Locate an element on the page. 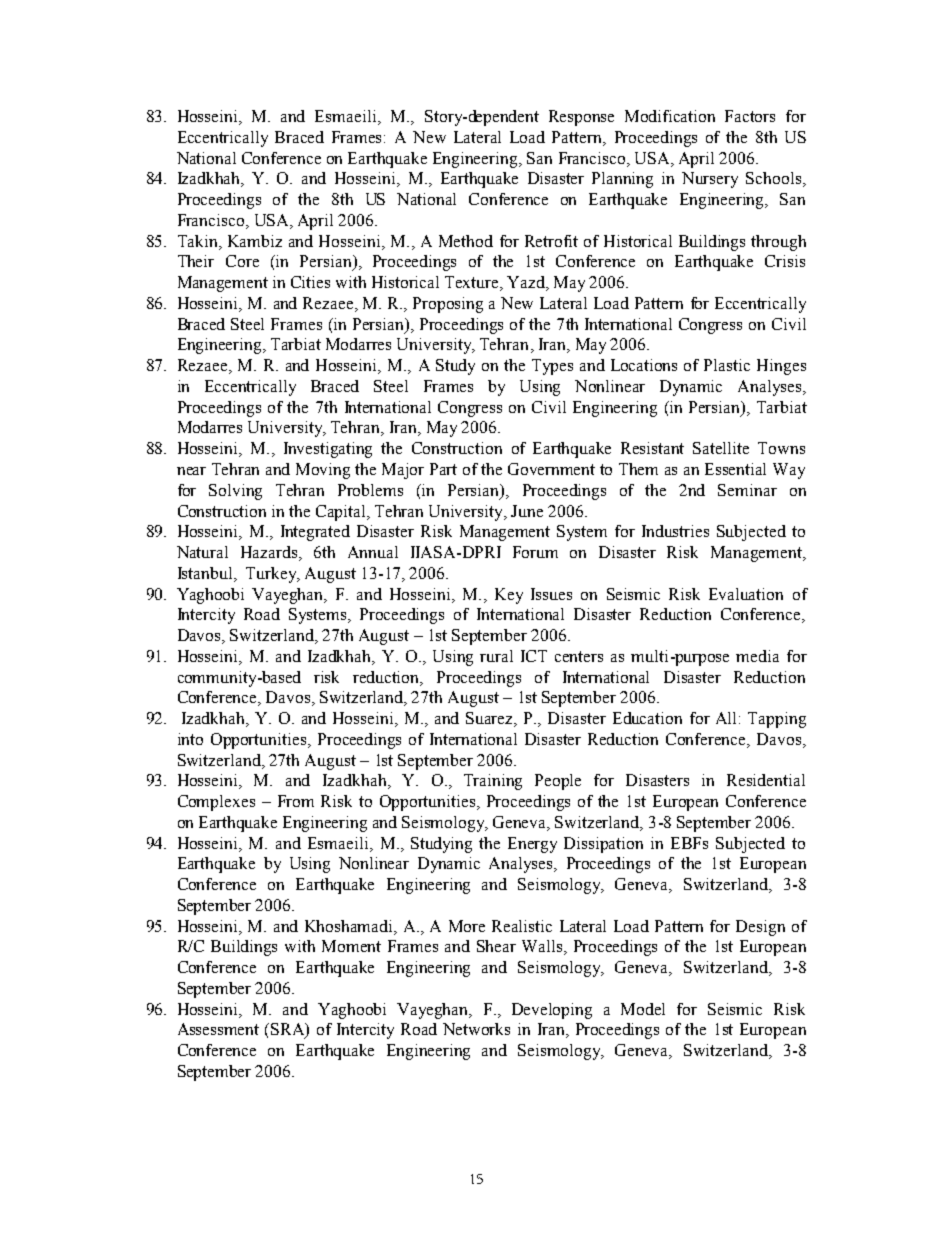 The image size is (952, 1233). Turkey is located at coordinates (272, 575).
